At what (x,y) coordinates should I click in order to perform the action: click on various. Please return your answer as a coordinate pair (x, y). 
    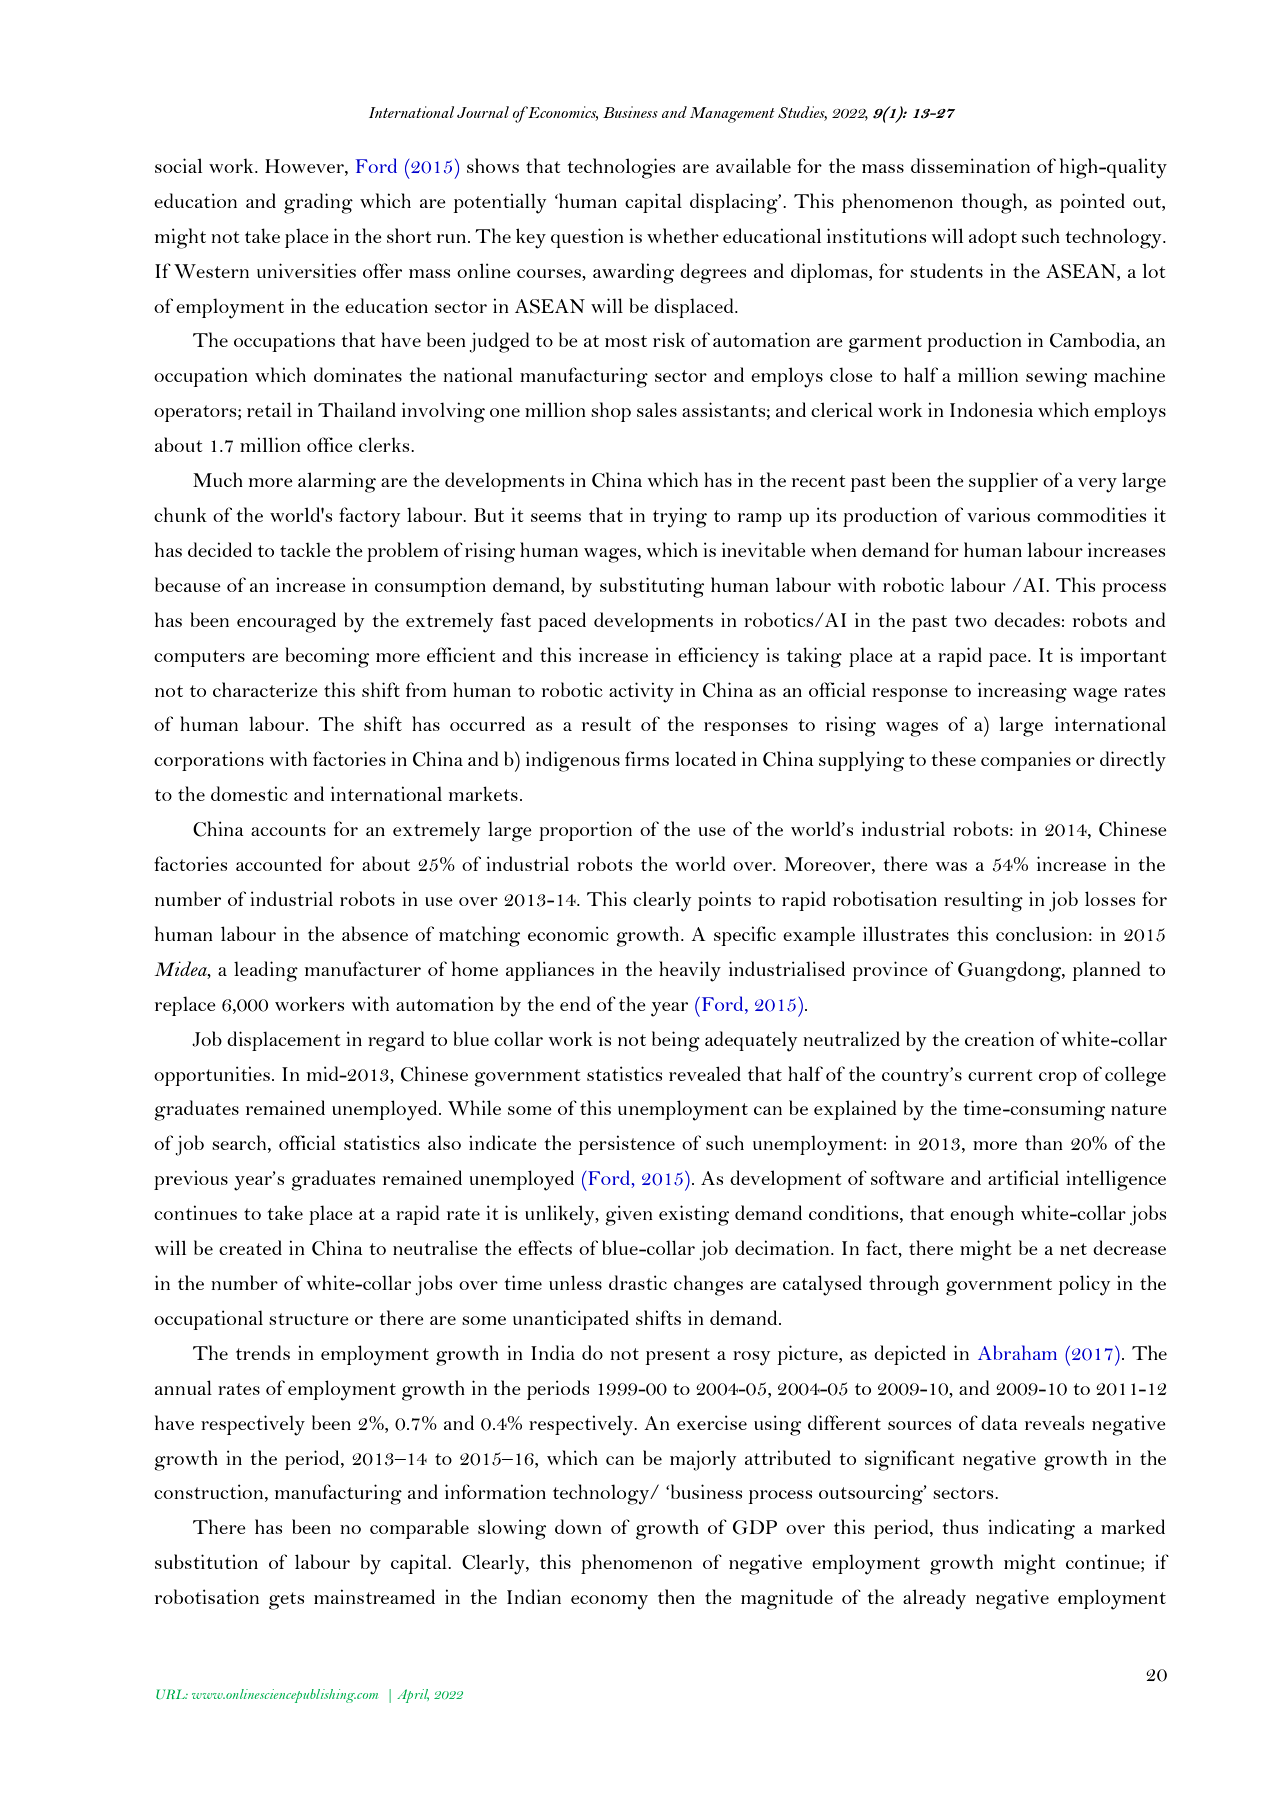
    Looking at the image, I should click on (998, 514).
